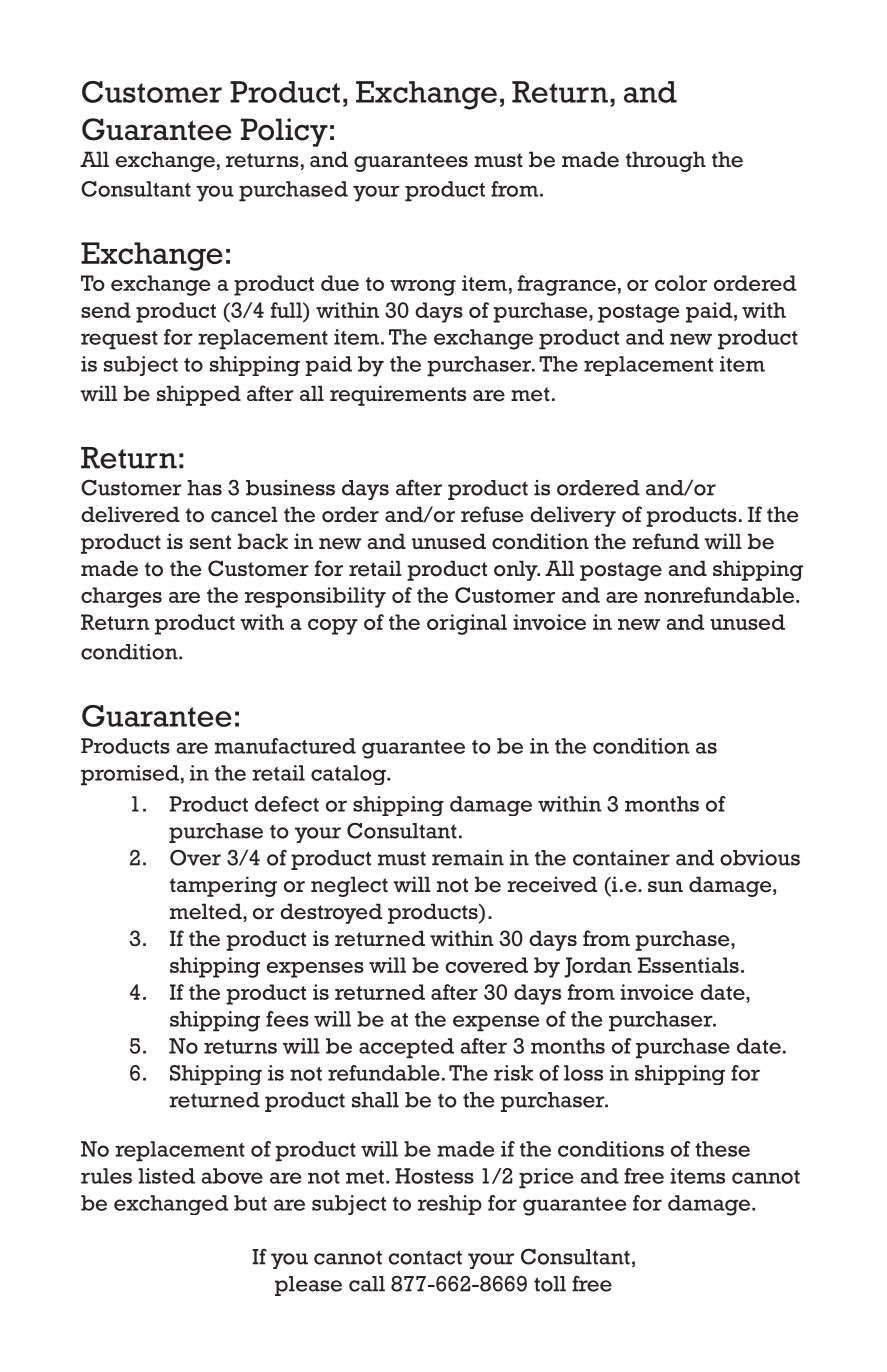 This image has width=887, height=1372. I want to click on original, so click(467, 624).
